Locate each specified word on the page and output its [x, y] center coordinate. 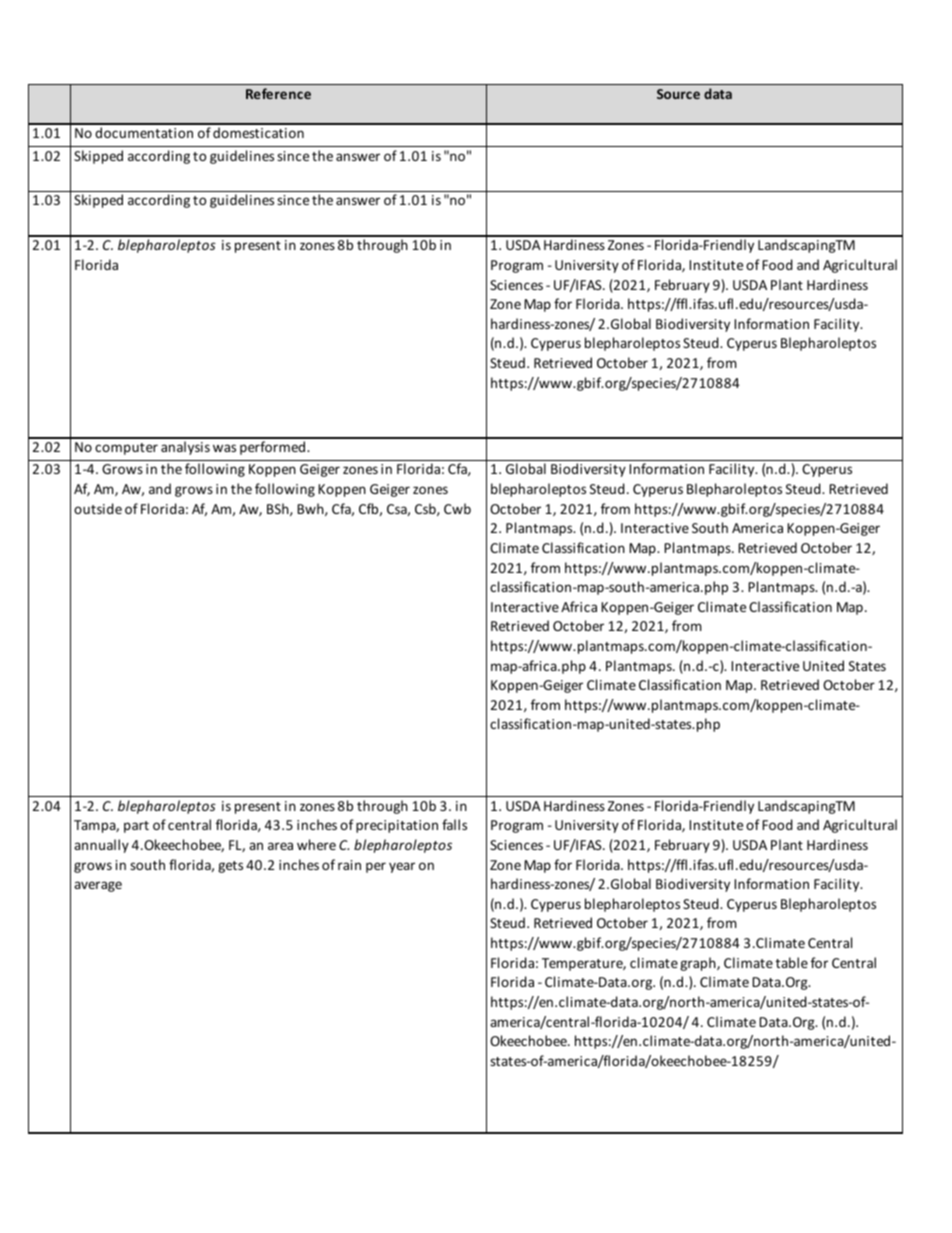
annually [101, 846]
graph [699, 964]
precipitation [397, 826]
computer [126, 449]
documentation [144, 132]
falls [454, 824]
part [136, 827]
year [402, 867]
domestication [258, 132]
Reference [278, 93]
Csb [426, 509]
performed [274, 448]
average [98, 886]
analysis [185, 448]
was [224, 448]
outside [98, 508]
